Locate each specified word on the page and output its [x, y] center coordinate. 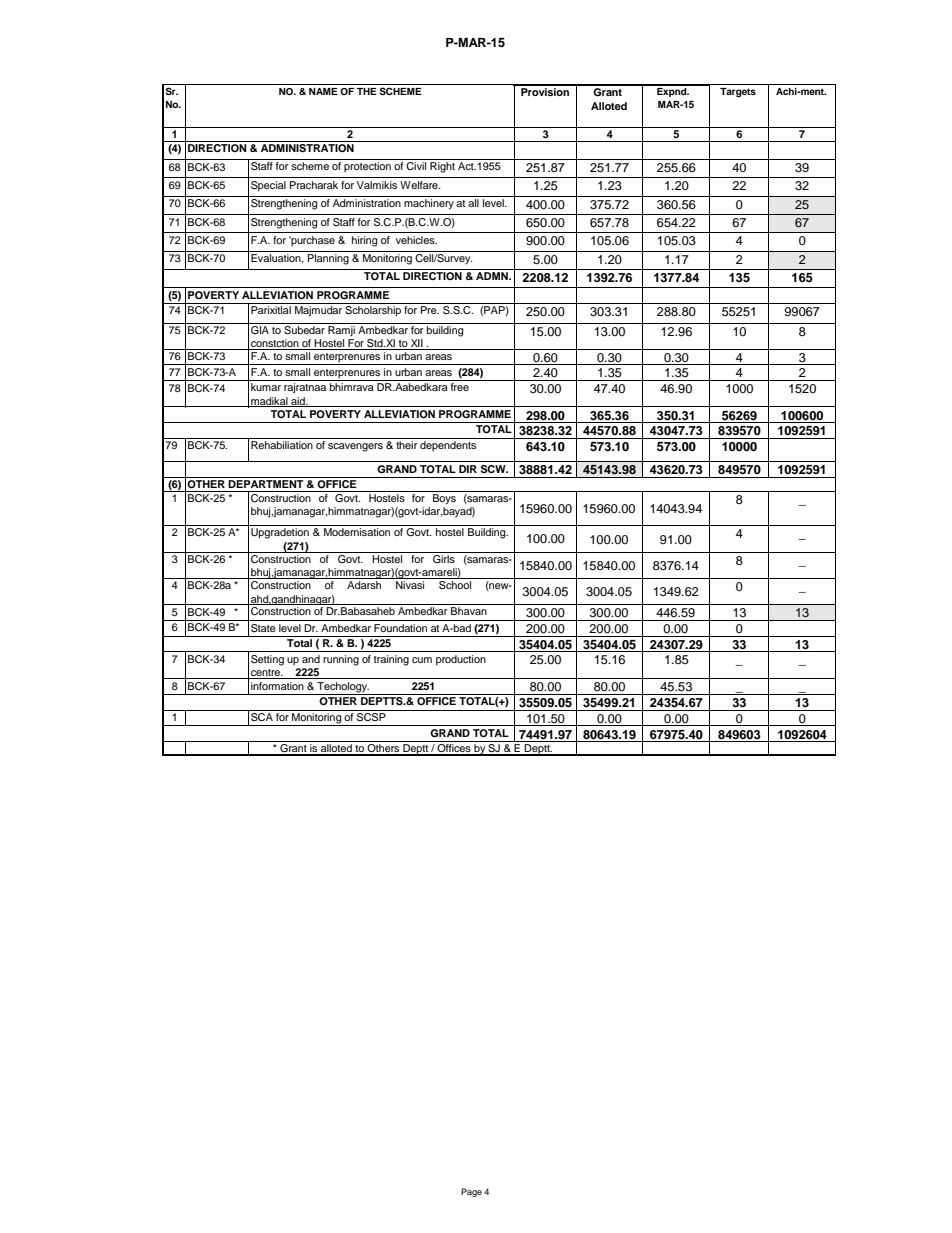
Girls [444, 559]
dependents [448, 446]
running [341, 660]
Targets [738, 92]
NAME [323, 91]
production [461, 660]
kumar [266, 387]
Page [471, 1192]
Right [442, 167]
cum [422, 660]
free [460, 387]
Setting [267, 660]
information [277, 686]
